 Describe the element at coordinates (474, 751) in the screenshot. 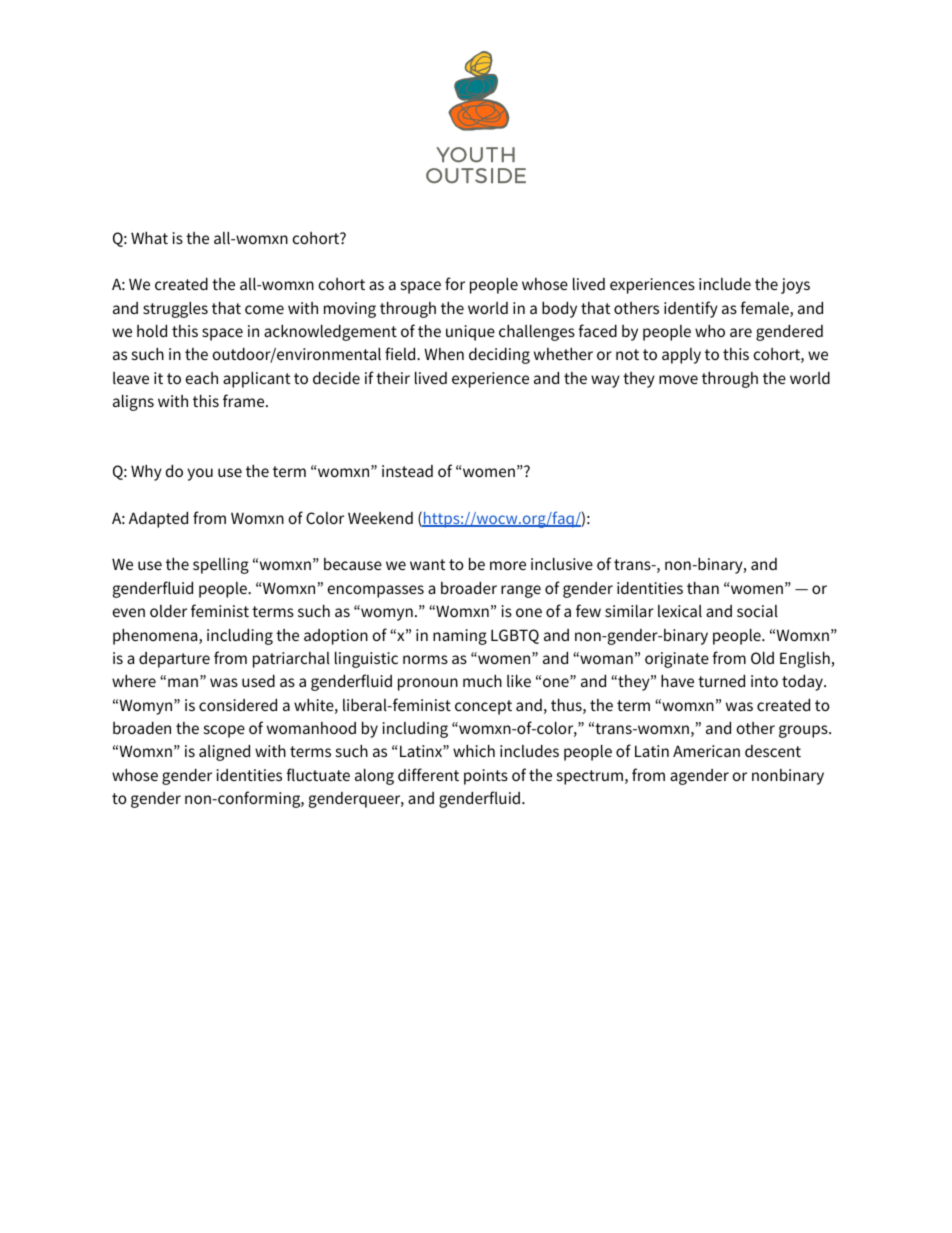

I see `which` at that location.
